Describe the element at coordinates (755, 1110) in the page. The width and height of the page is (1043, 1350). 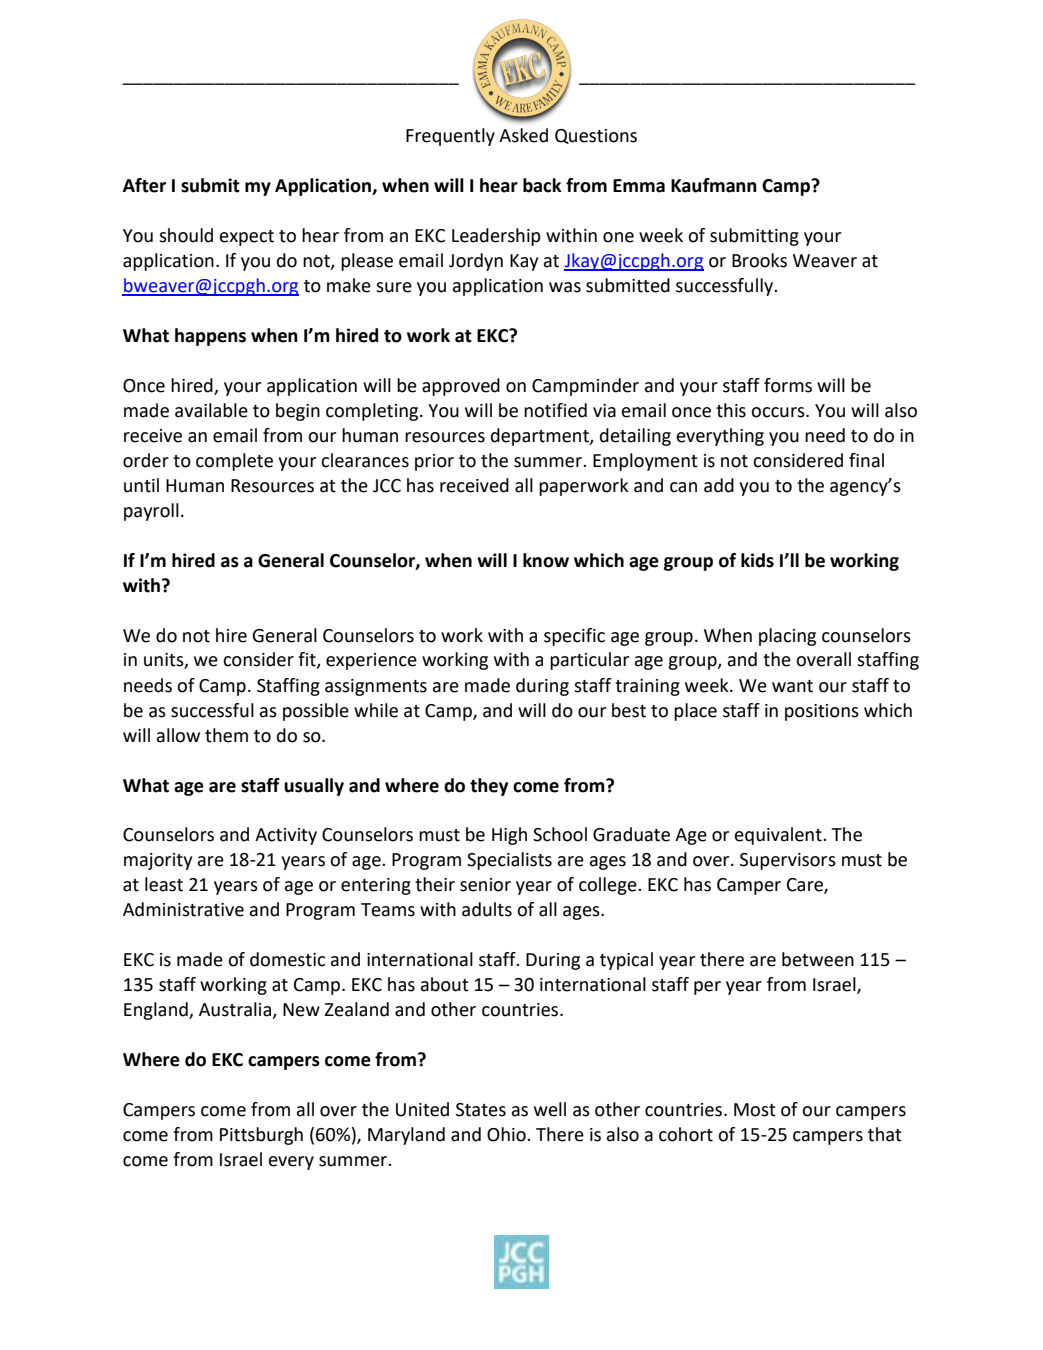
I see `Most` at that location.
